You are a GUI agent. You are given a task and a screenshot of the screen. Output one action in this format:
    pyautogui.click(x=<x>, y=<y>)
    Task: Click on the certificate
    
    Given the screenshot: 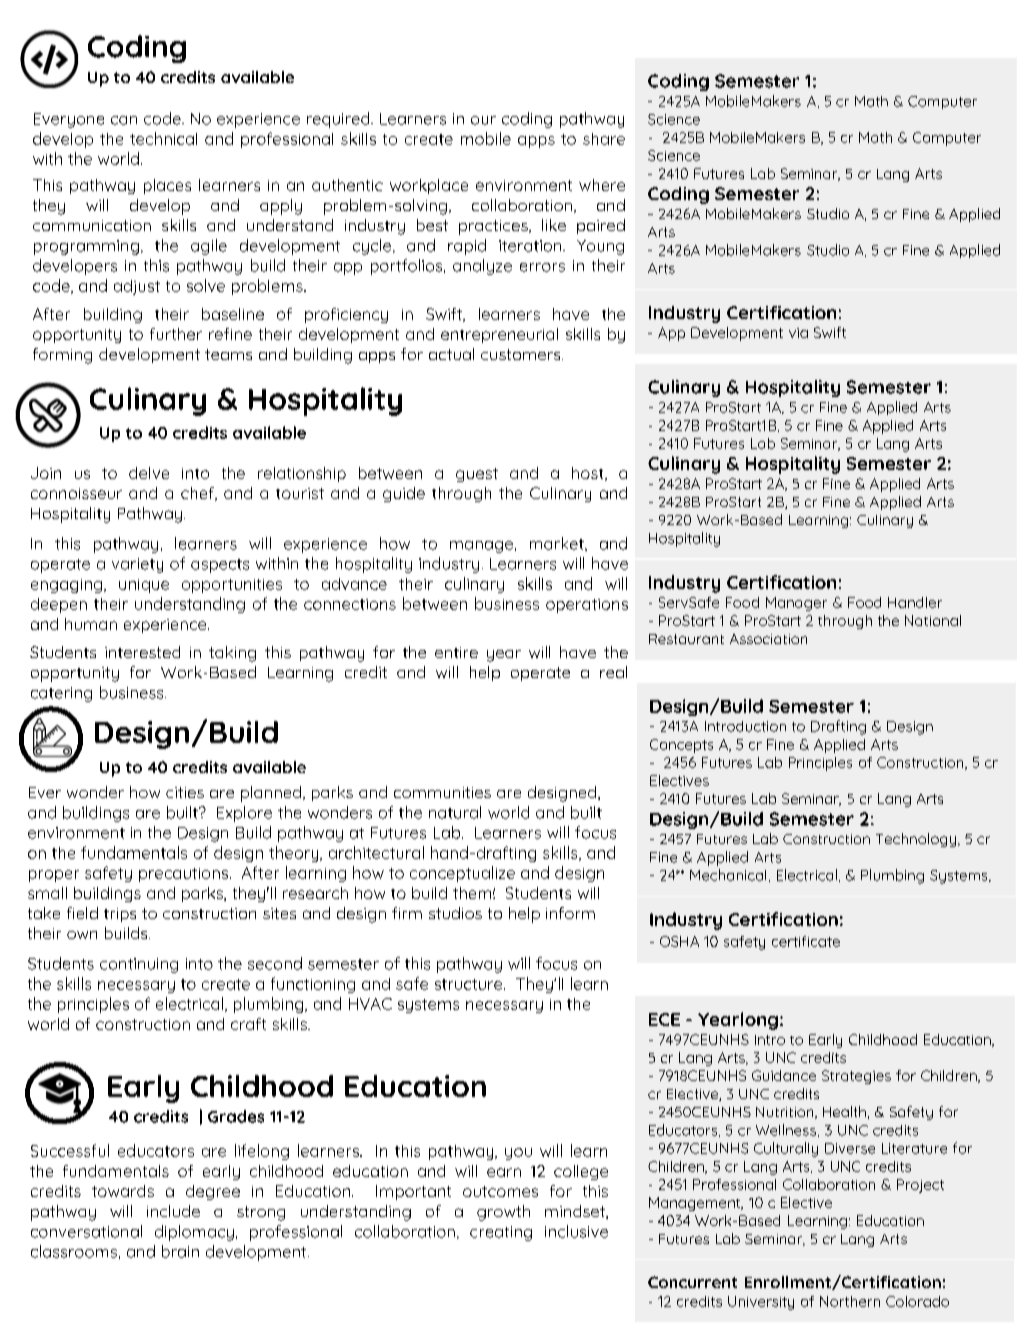 What is the action you would take?
    pyautogui.click(x=806, y=941)
